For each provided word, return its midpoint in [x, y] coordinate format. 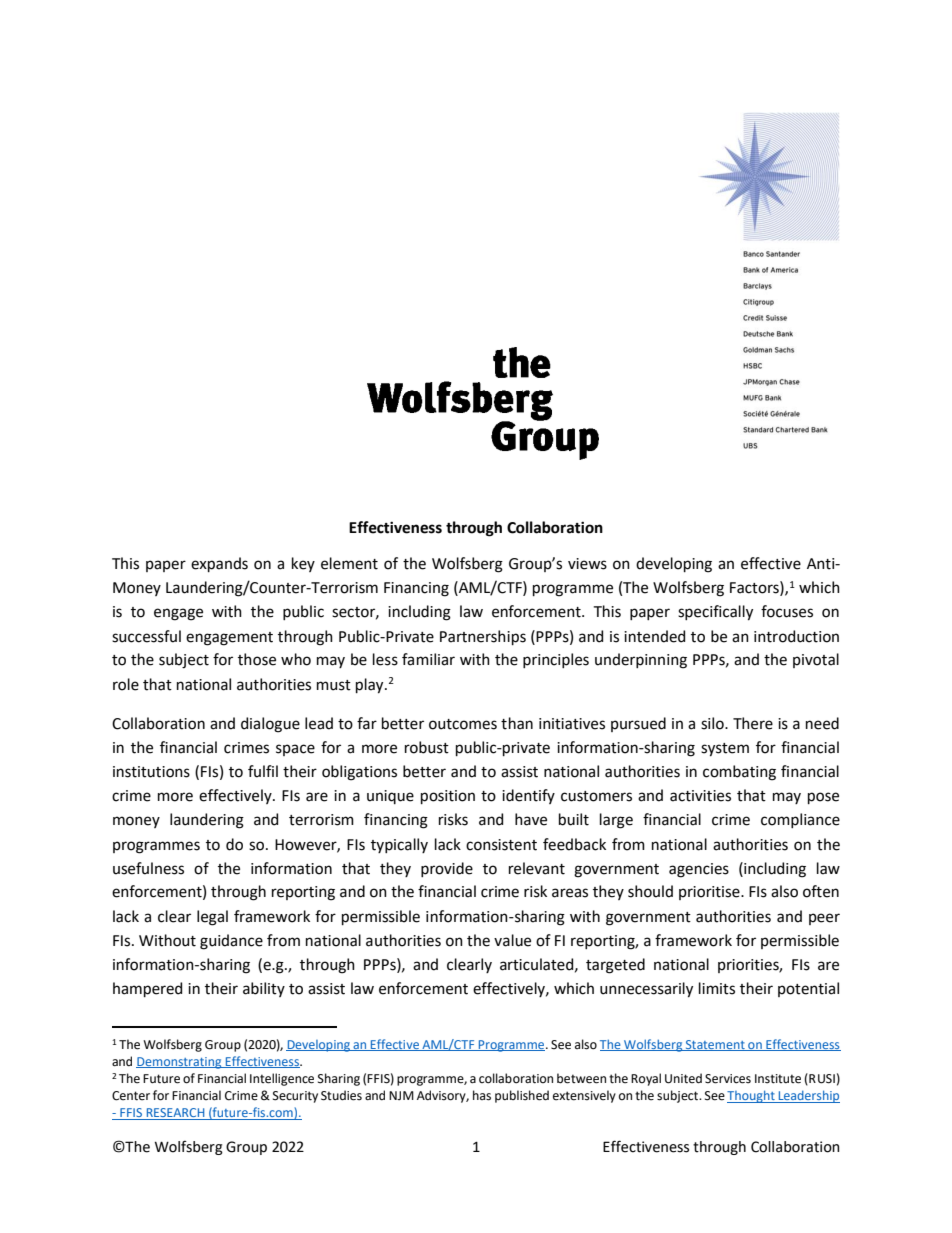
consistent [501, 845]
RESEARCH [176, 1114]
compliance [800, 820]
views [587, 564]
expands [219, 564]
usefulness [148, 868]
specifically [715, 613]
